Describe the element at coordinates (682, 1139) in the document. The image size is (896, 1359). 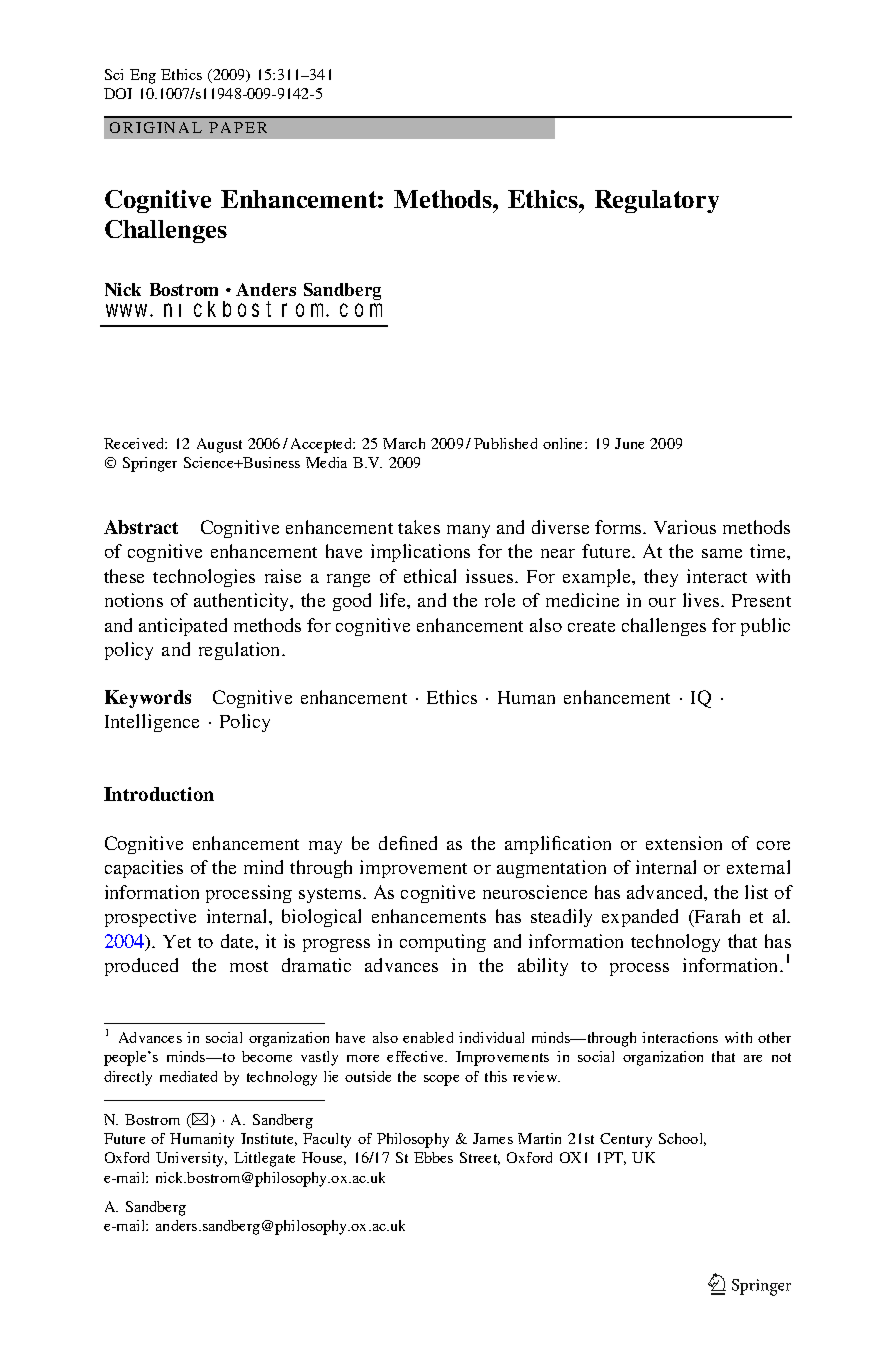
I see `School` at that location.
